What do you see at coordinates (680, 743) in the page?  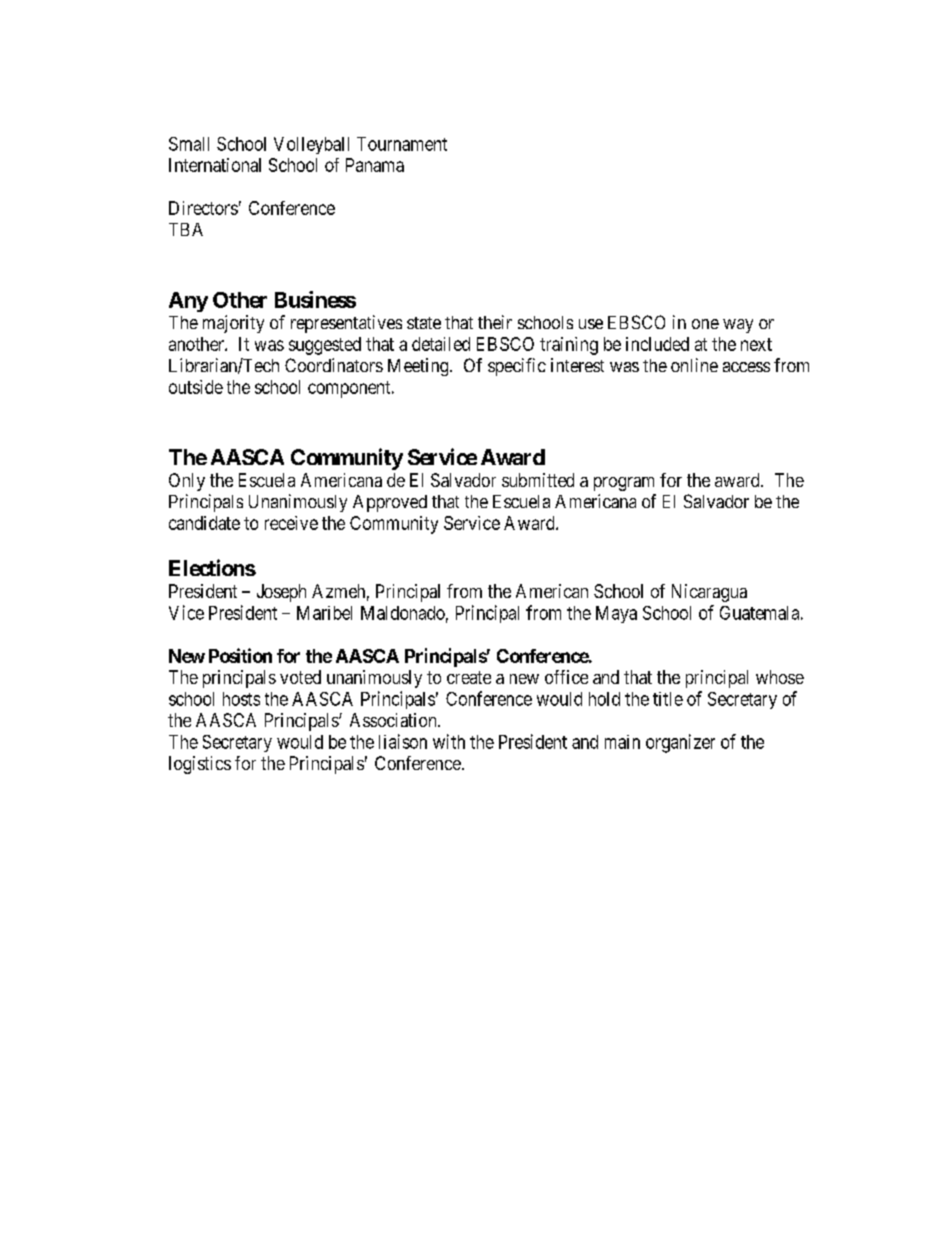 I see `organizer` at bounding box center [680, 743].
